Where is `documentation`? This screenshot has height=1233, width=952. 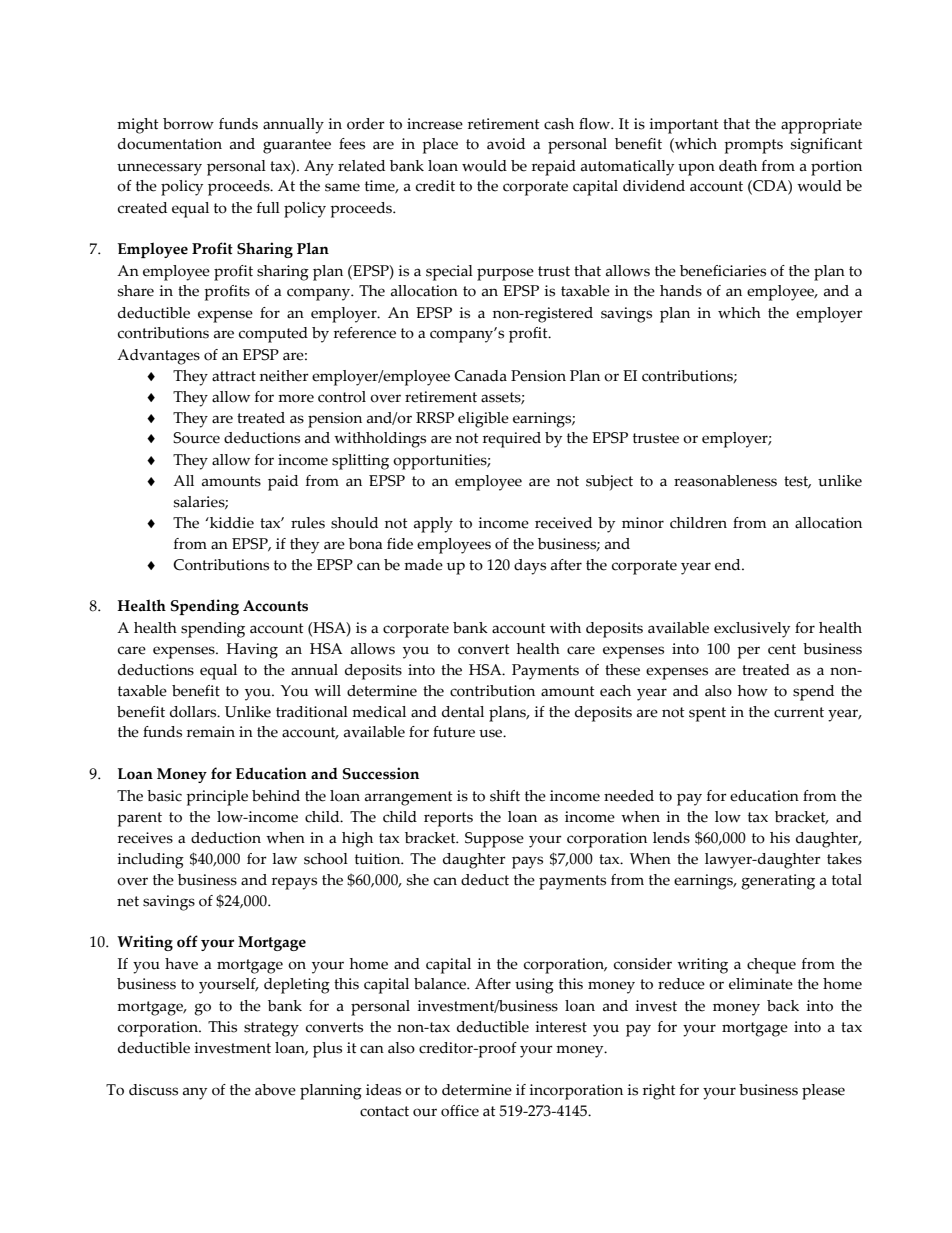 documentation is located at coordinates (170, 144).
